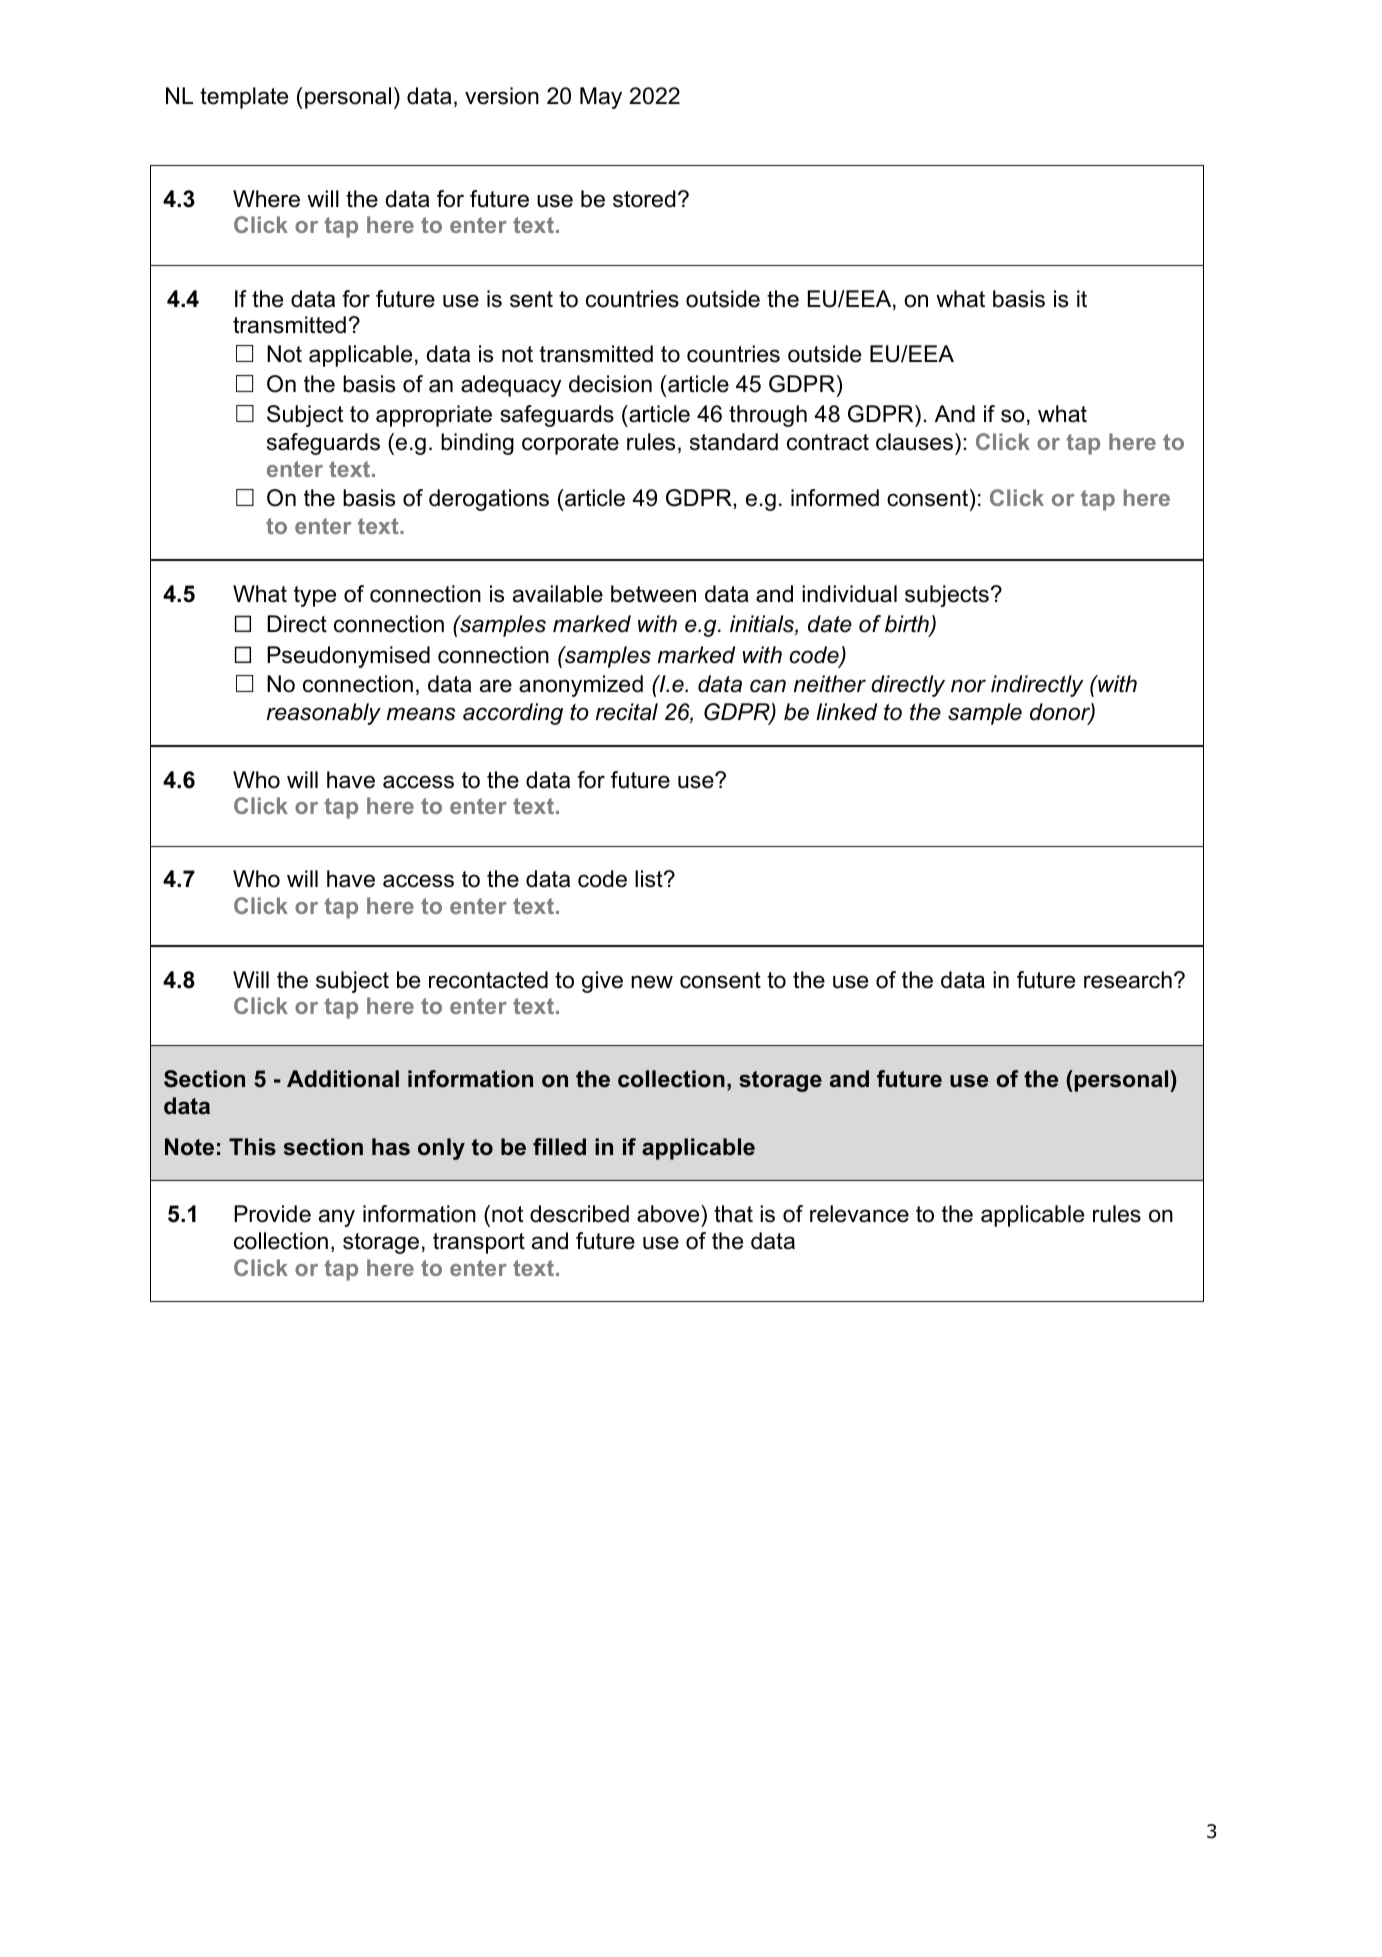 This document has height=1957, width=1382. What do you see at coordinates (601, 98) in the document?
I see `May` at bounding box center [601, 98].
